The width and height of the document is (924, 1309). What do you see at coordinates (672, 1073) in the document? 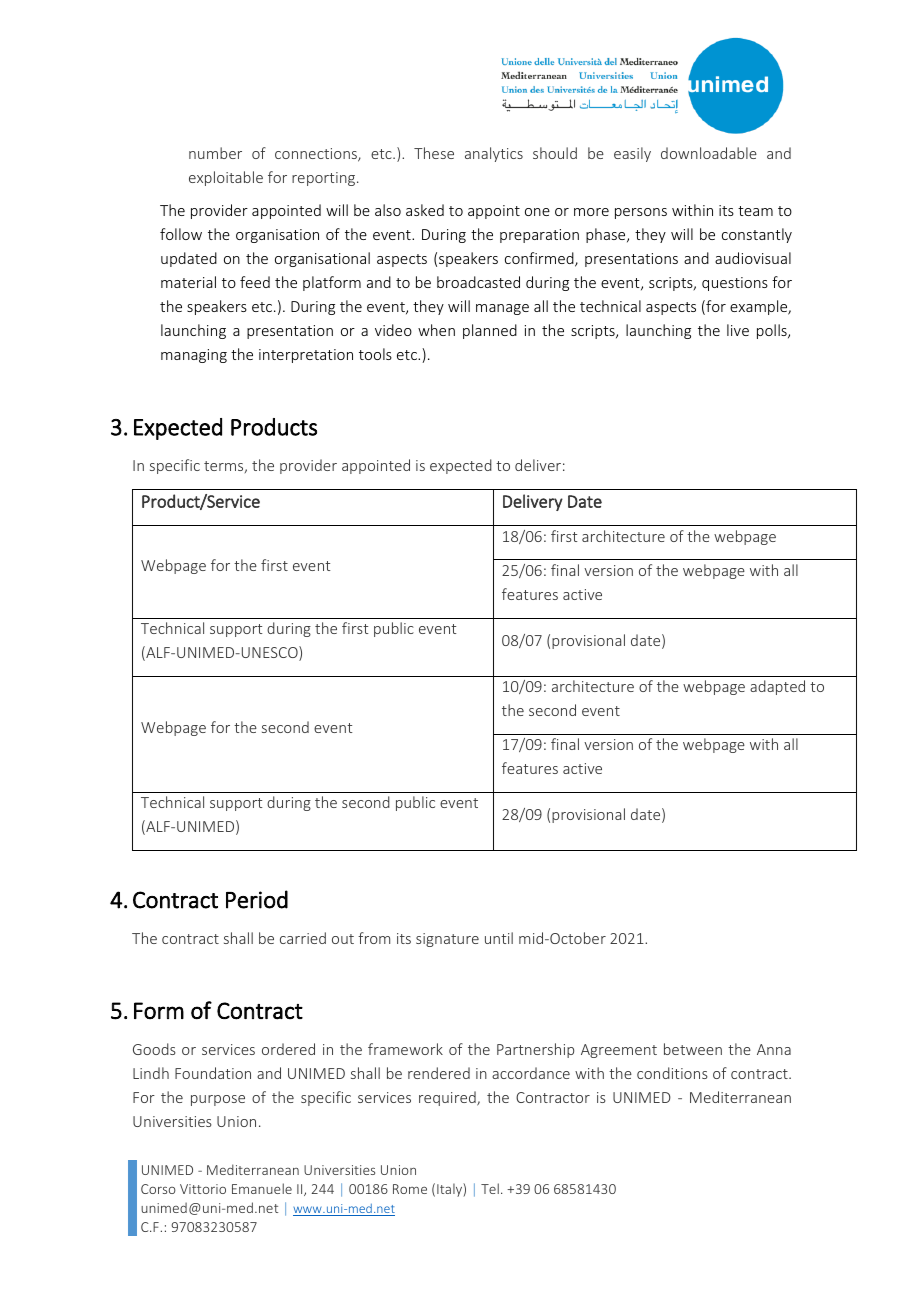
I see `conditions` at bounding box center [672, 1073].
